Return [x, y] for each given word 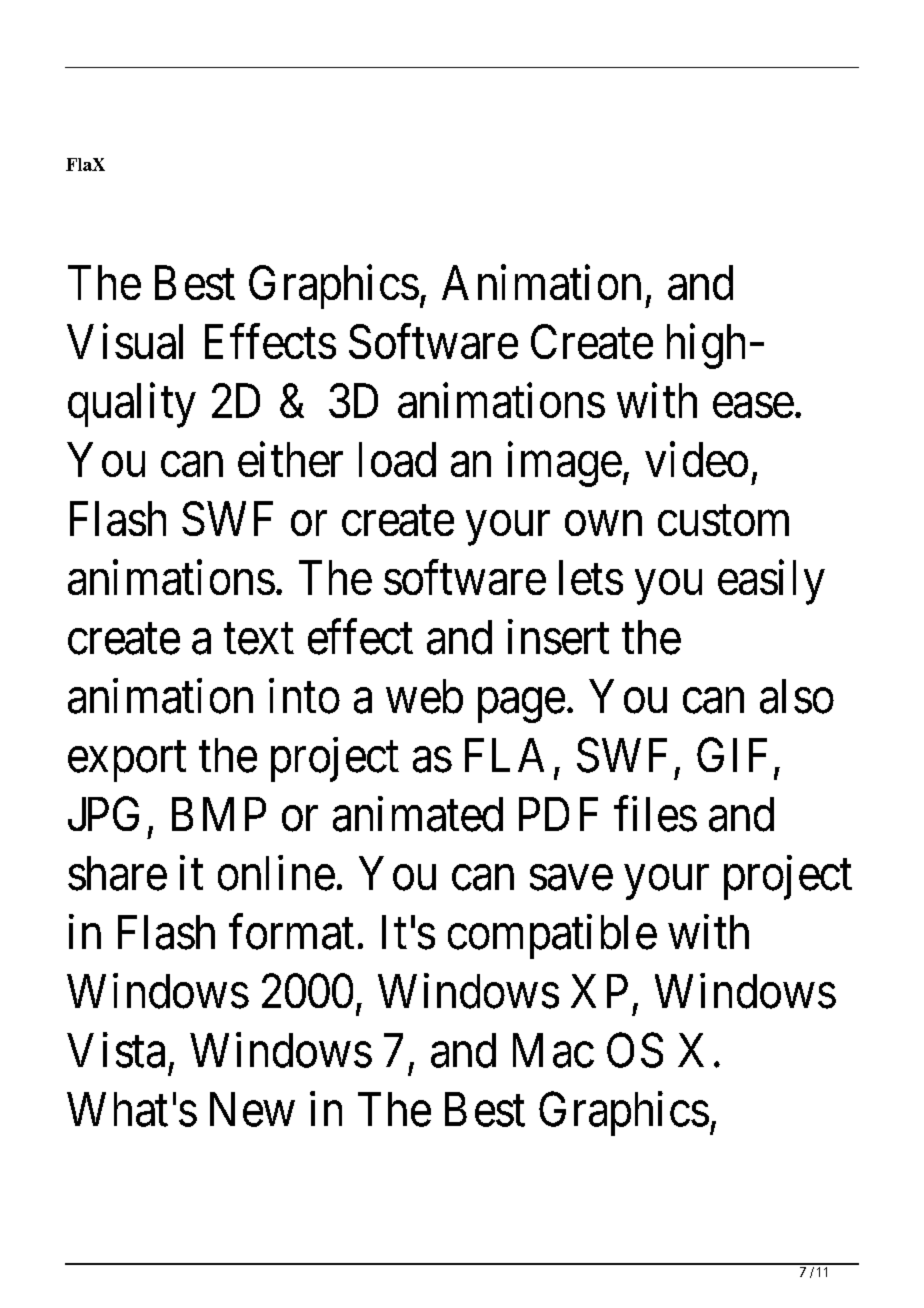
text [259, 639]
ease [753, 406]
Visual [125, 341]
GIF [732, 755]
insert [558, 637]
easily [771, 582]
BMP [219, 814]
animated [418, 814]
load [397, 459]
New [252, 1109]
